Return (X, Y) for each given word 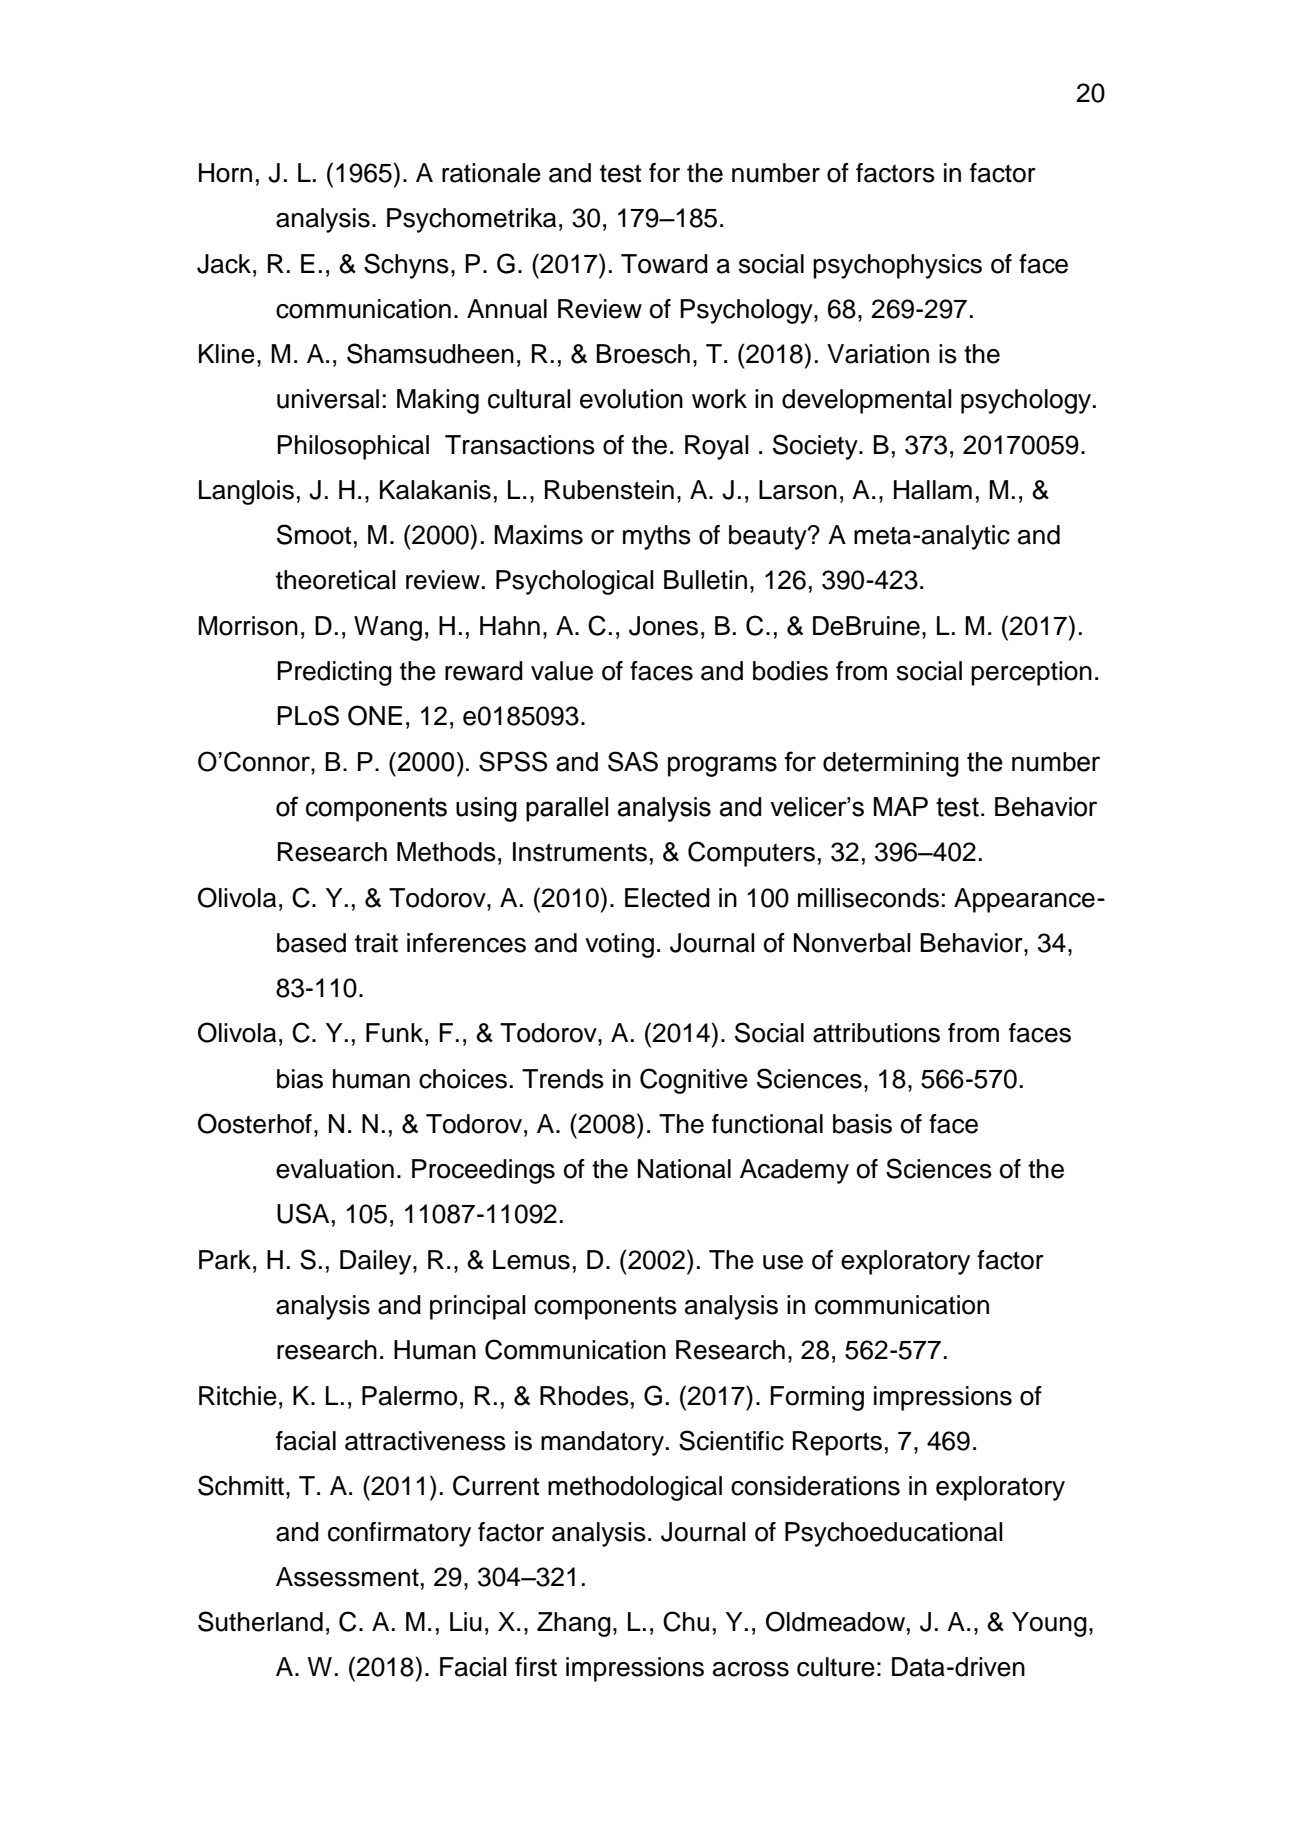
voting (619, 945)
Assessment (347, 1577)
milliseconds (868, 898)
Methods (446, 852)
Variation (878, 354)
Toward (664, 264)
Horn (225, 173)
